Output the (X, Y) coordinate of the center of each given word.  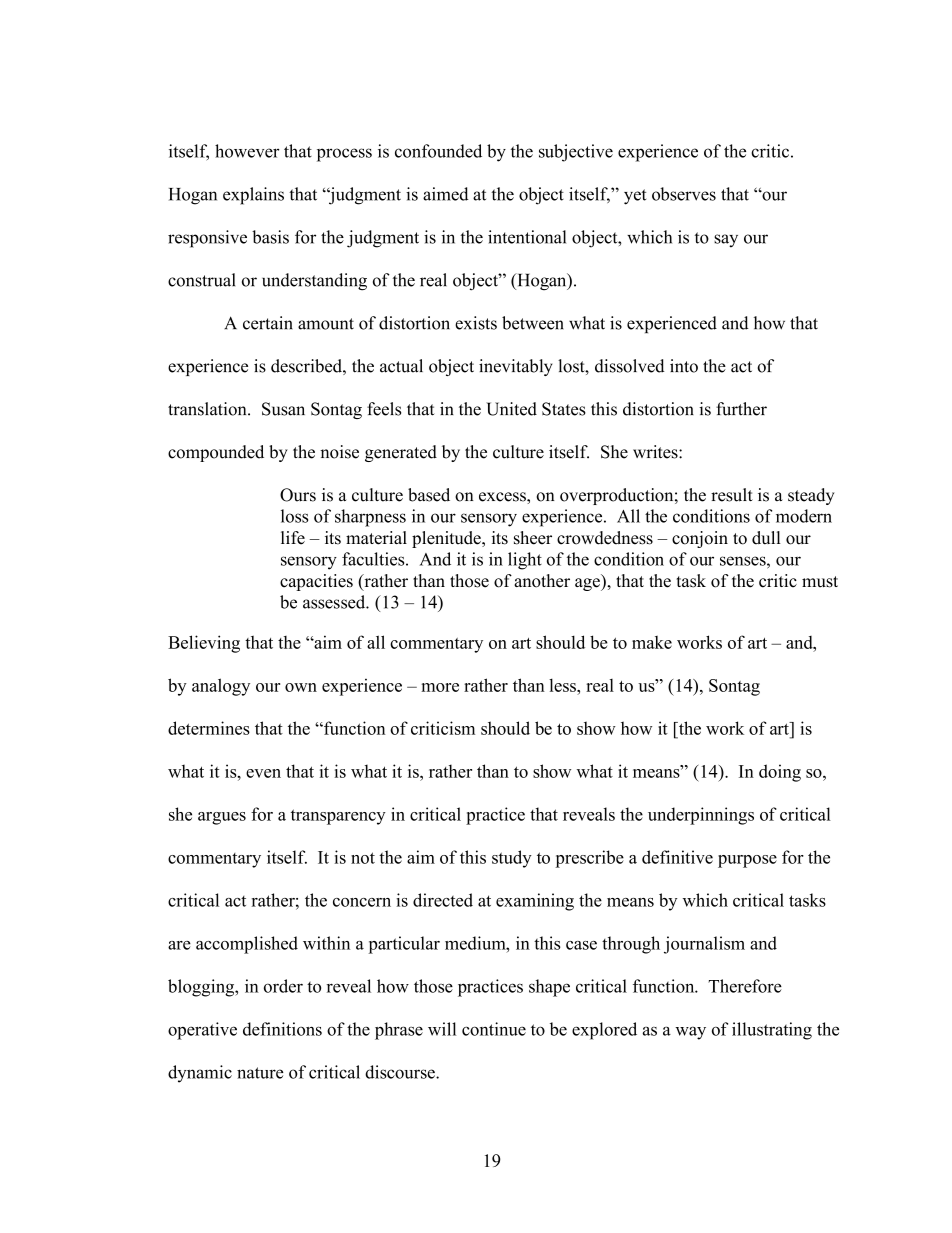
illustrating (772, 1031)
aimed (446, 194)
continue (494, 1029)
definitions (282, 1029)
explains (253, 196)
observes (684, 194)
